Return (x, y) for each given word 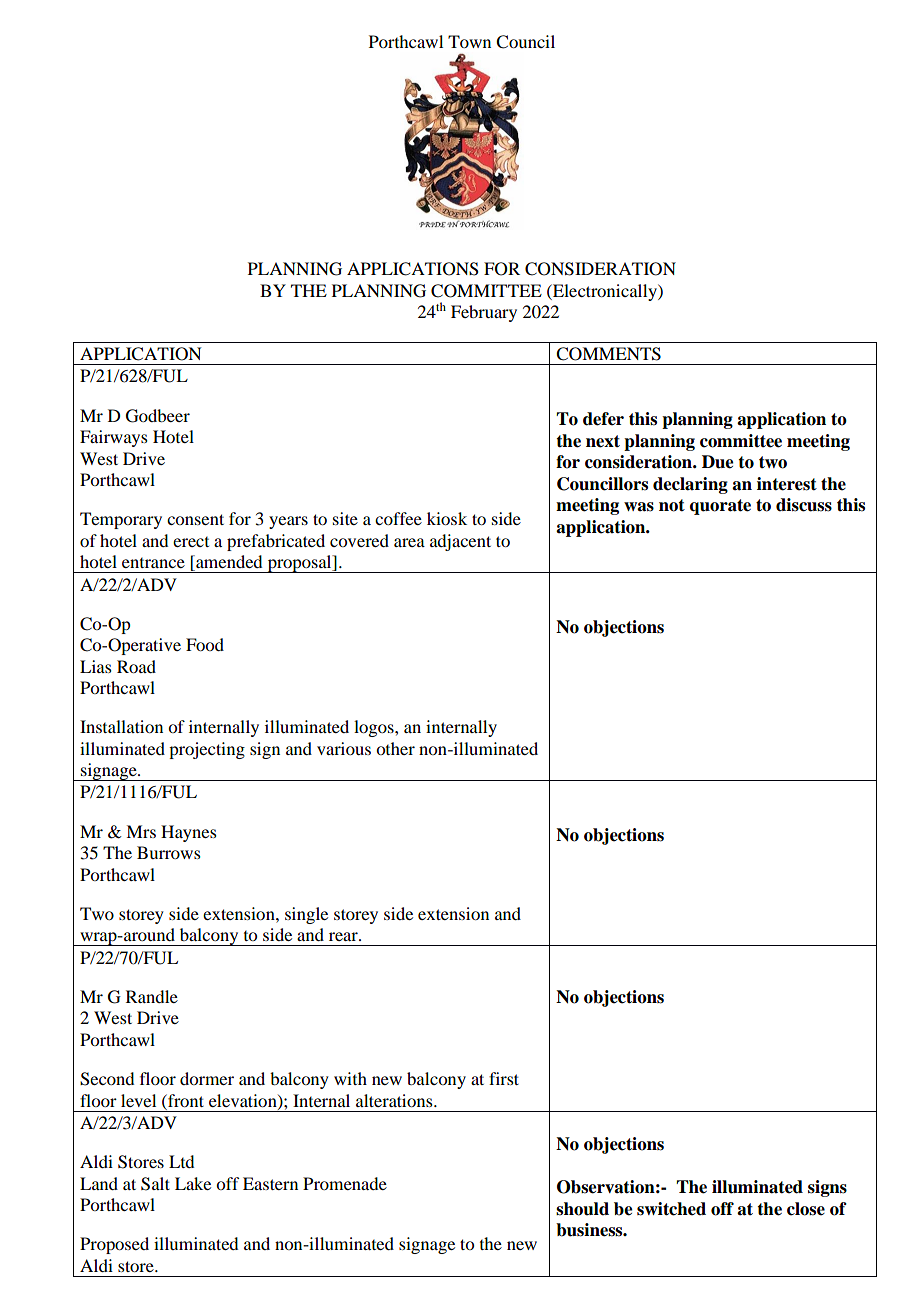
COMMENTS (608, 354)
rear (344, 936)
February (484, 313)
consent (195, 519)
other (395, 748)
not (672, 505)
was (639, 507)
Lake (193, 1183)
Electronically (605, 292)
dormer (207, 1078)
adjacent (460, 542)
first (504, 1078)
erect (191, 542)
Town (469, 41)
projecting (207, 750)
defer (603, 419)
